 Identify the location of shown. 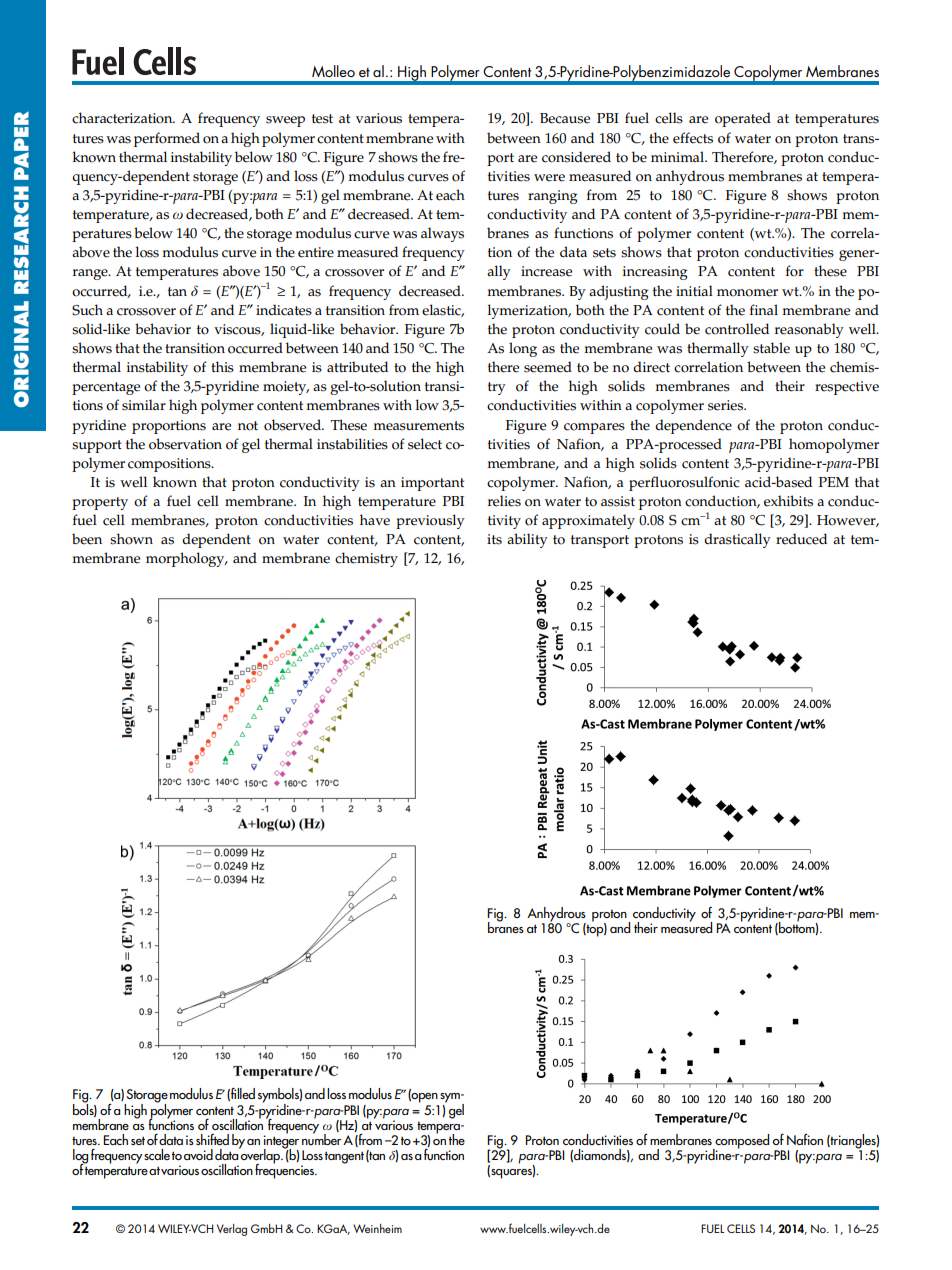
(131, 539).
